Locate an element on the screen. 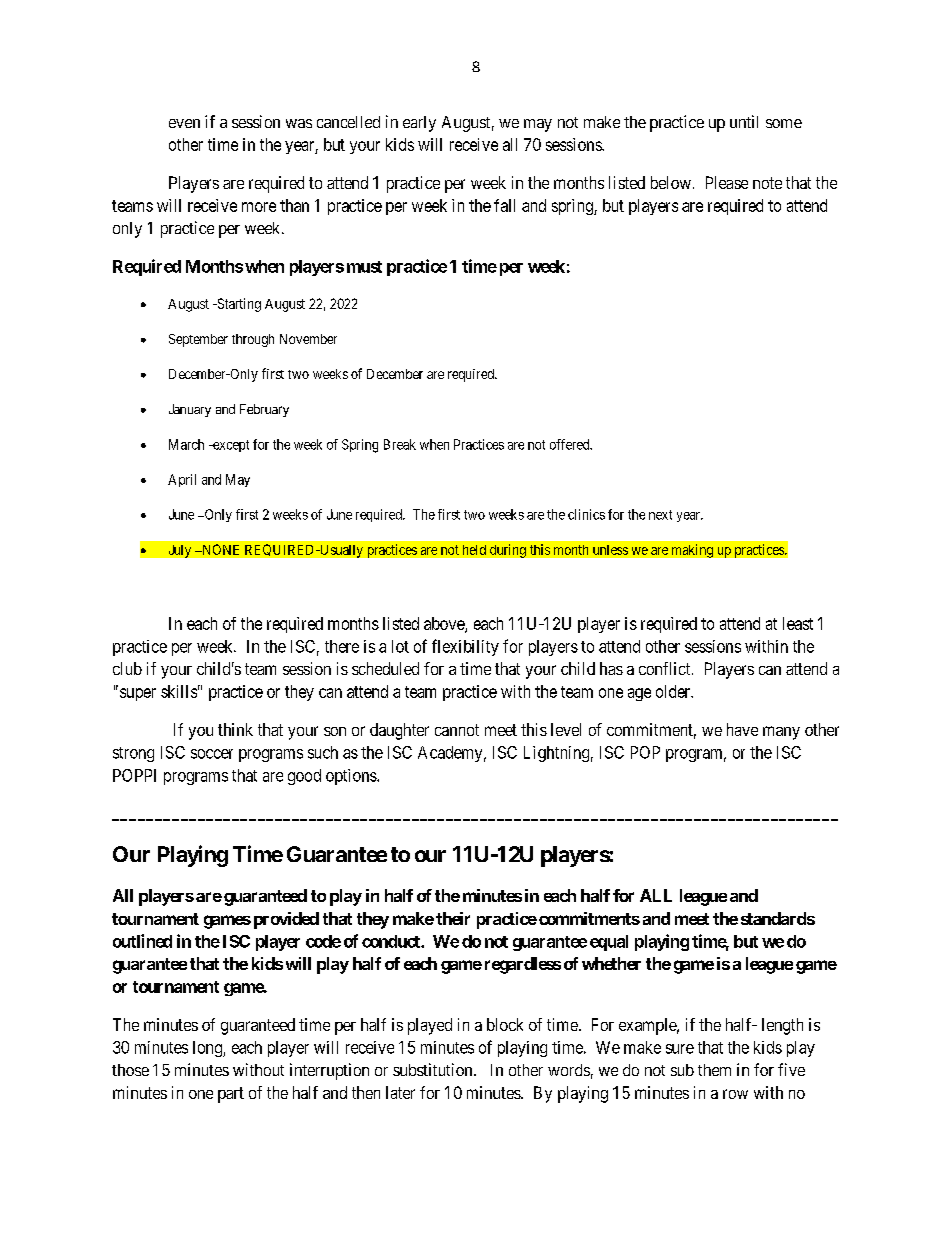 The width and height of the screenshot is (952, 1233). long is located at coordinates (208, 1049).
